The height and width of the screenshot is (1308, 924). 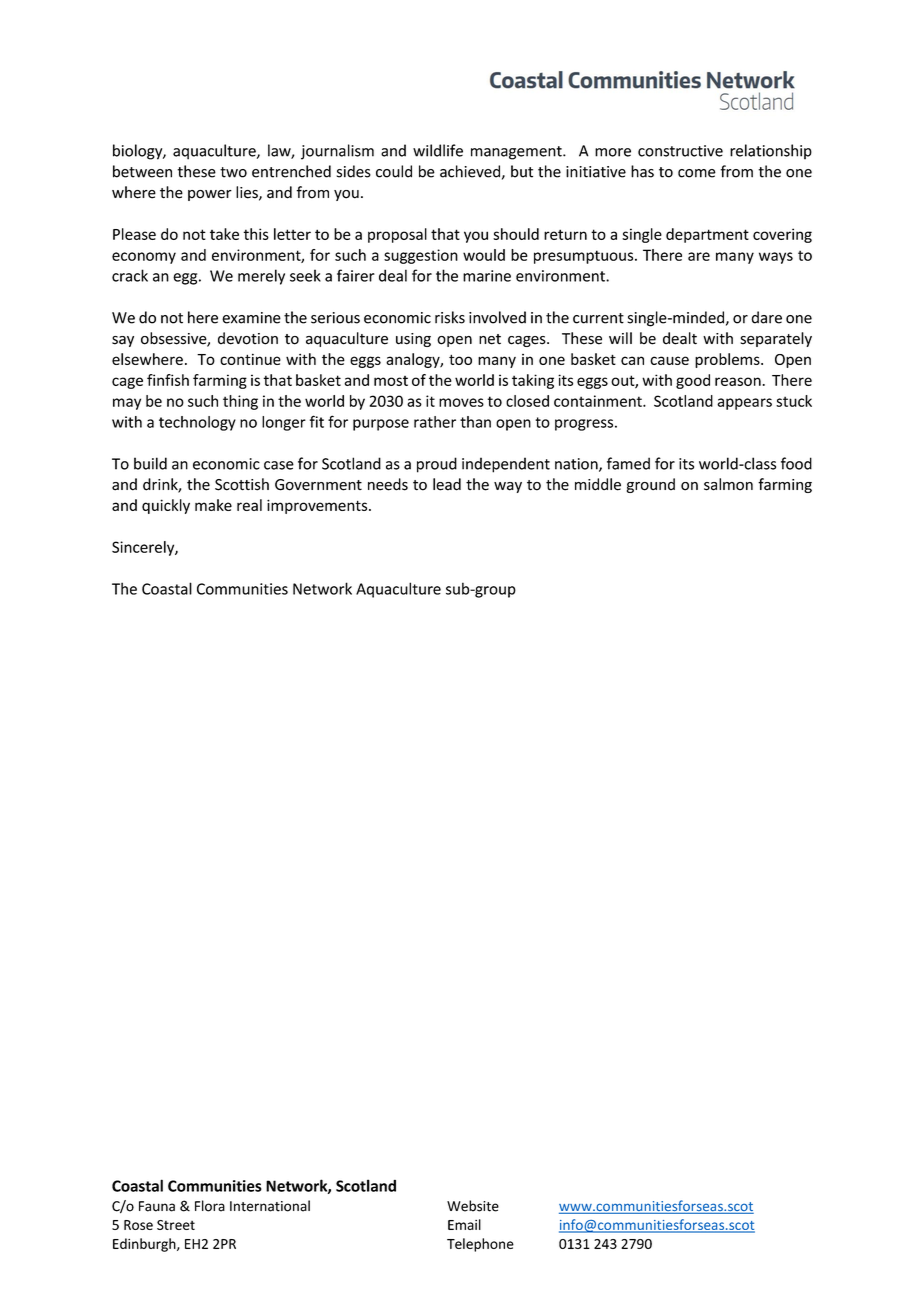 I want to click on wildlife, so click(x=438, y=150).
